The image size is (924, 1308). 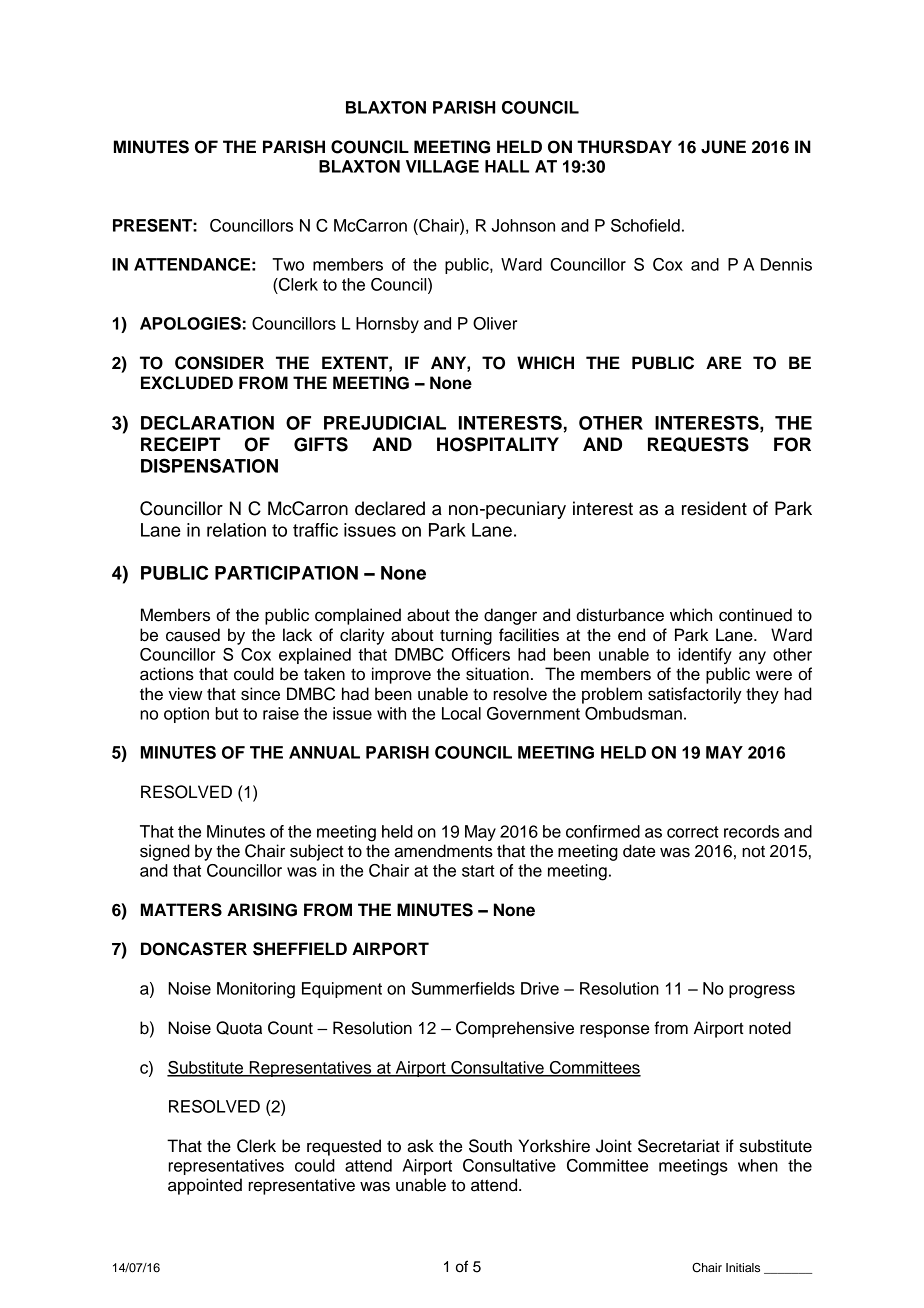 I want to click on HALL, so click(x=507, y=166).
